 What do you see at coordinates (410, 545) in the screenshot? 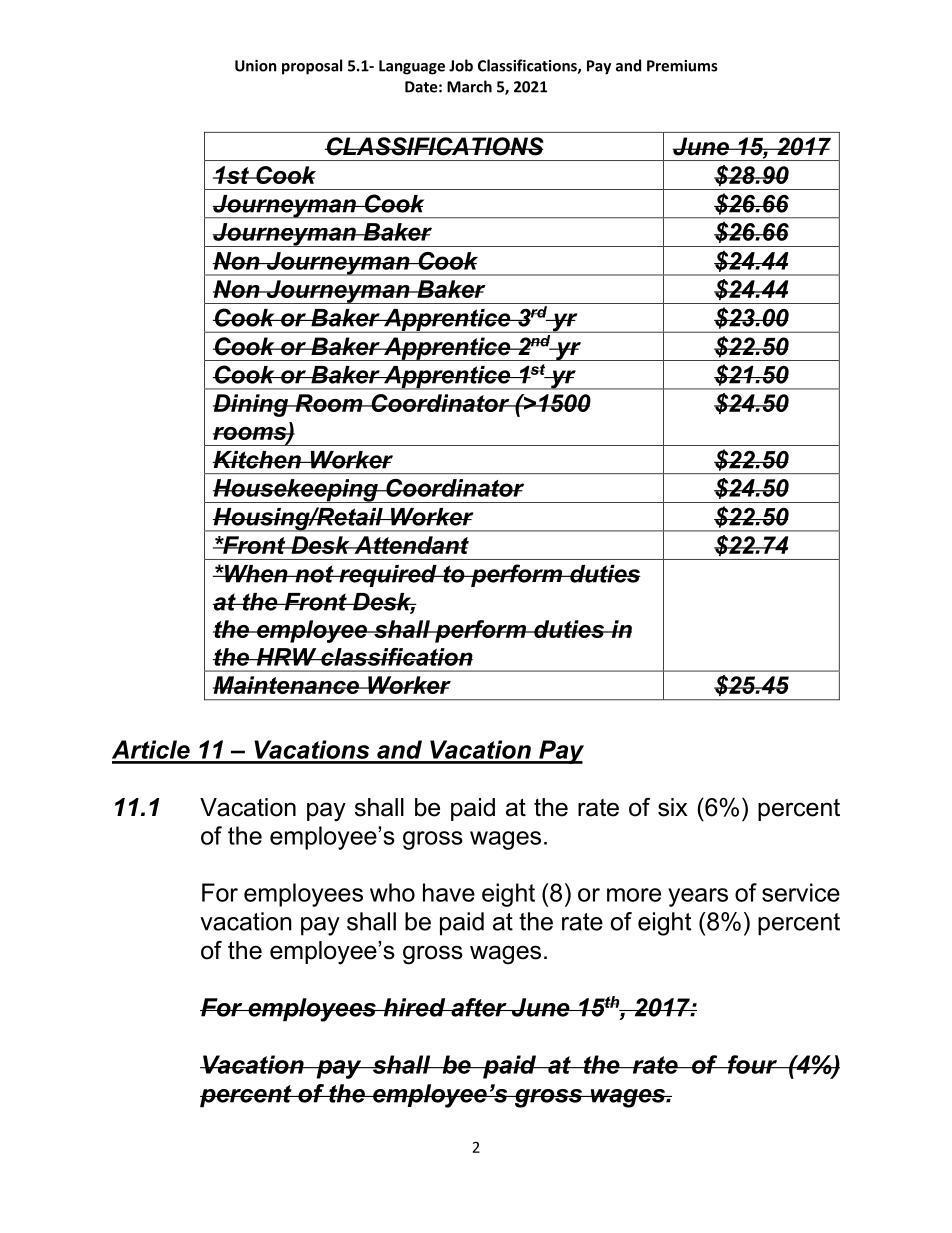
I see `Attendant` at bounding box center [410, 545].
